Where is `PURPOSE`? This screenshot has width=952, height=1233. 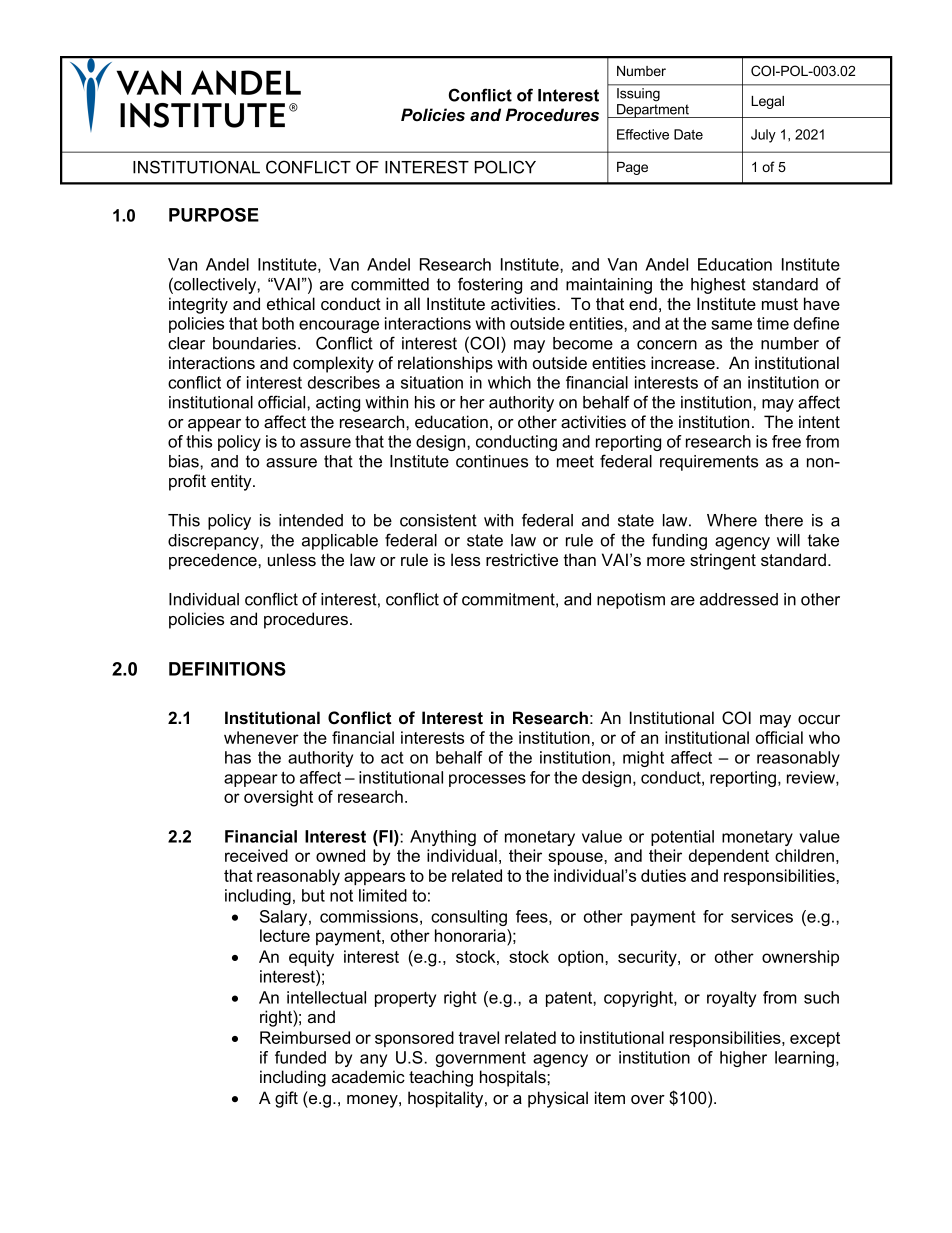 PURPOSE is located at coordinates (214, 215).
